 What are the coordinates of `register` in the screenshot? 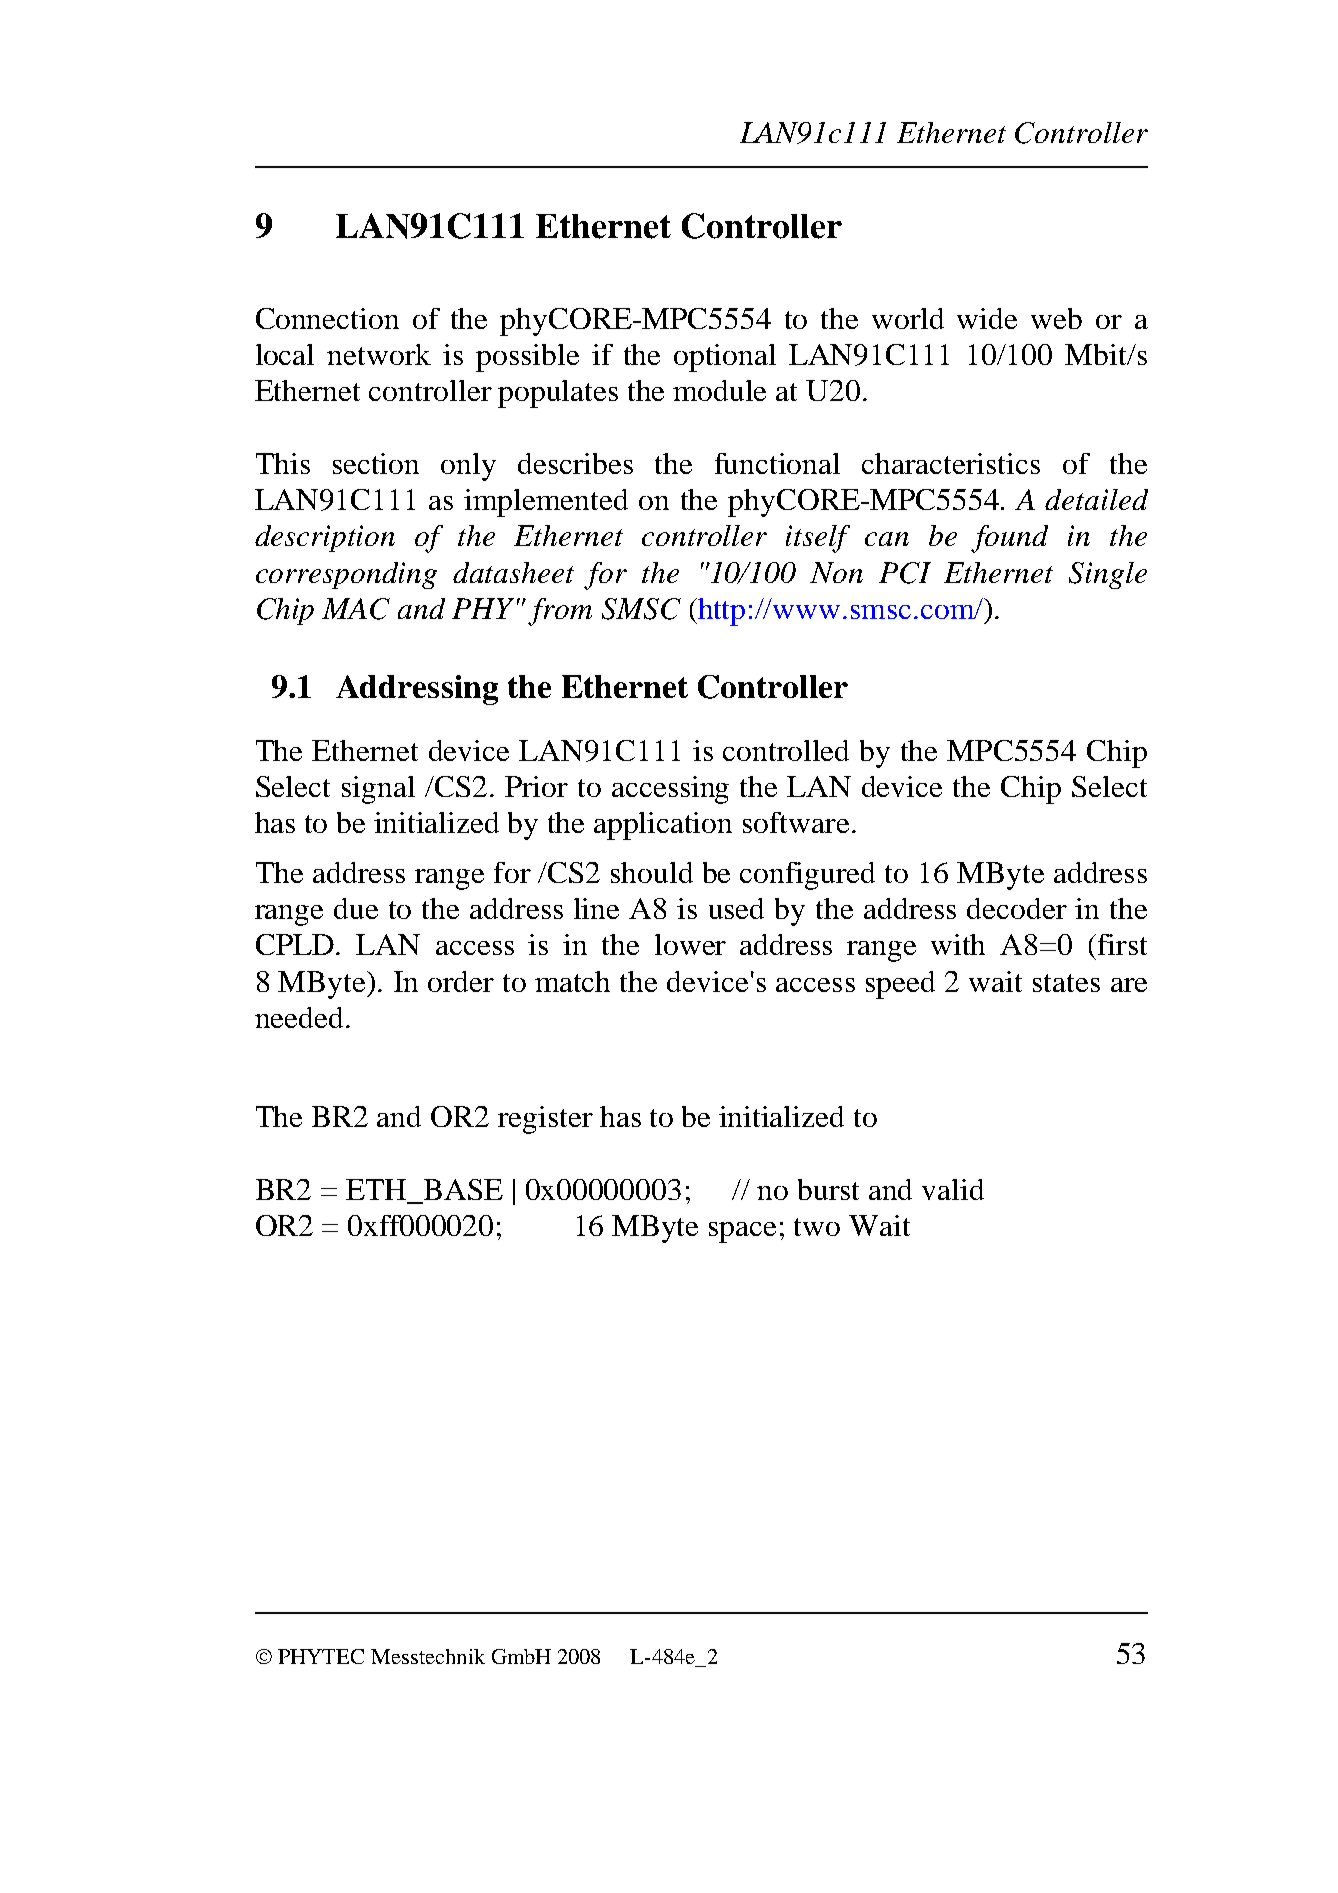 It's located at (545, 1120).
